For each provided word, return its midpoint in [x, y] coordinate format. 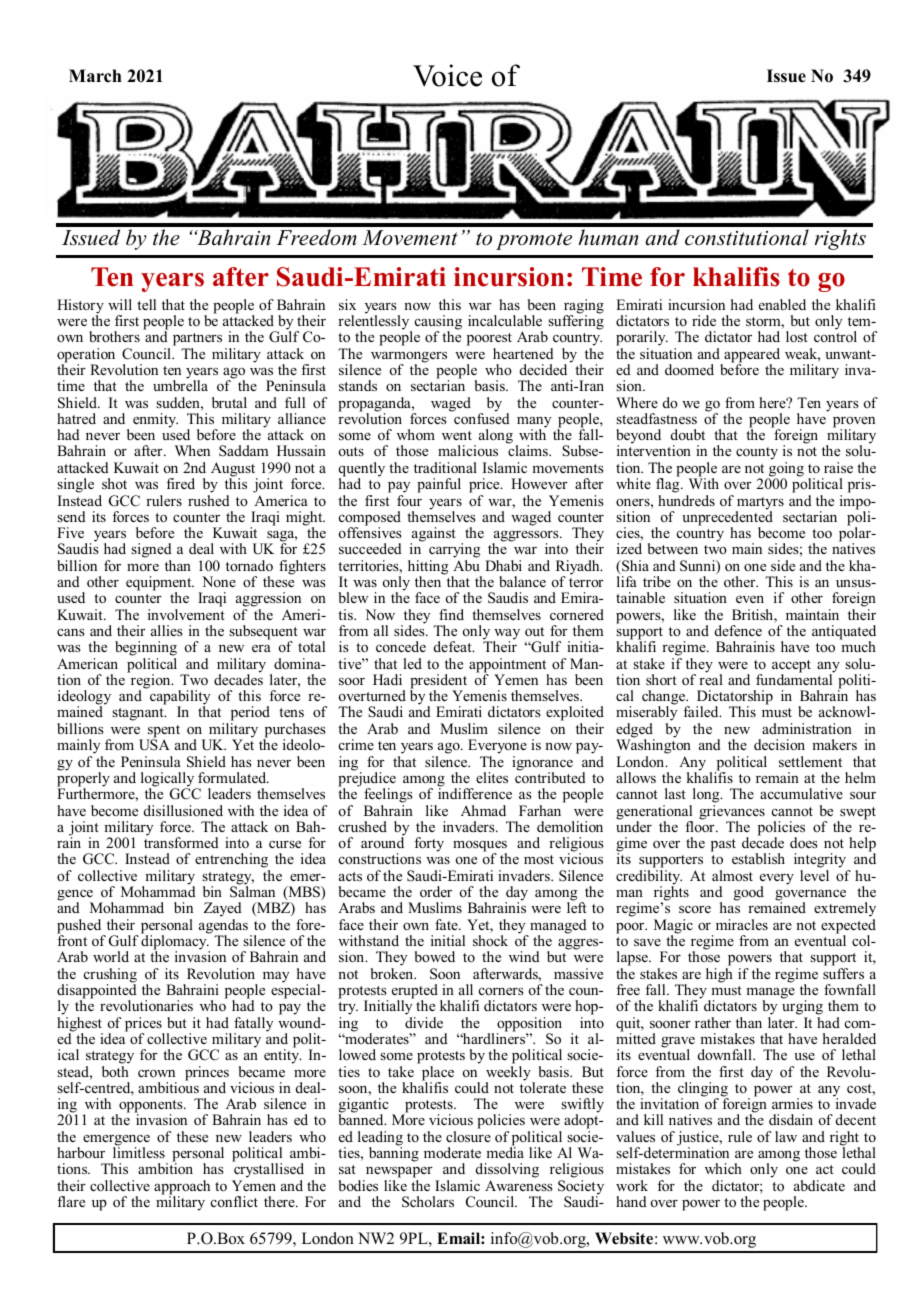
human [608, 237]
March [95, 76]
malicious [468, 450]
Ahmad [483, 810]
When [192, 450]
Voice [447, 75]
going [785, 470]
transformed [181, 841]
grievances [732, 813]
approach [182, 1188]
